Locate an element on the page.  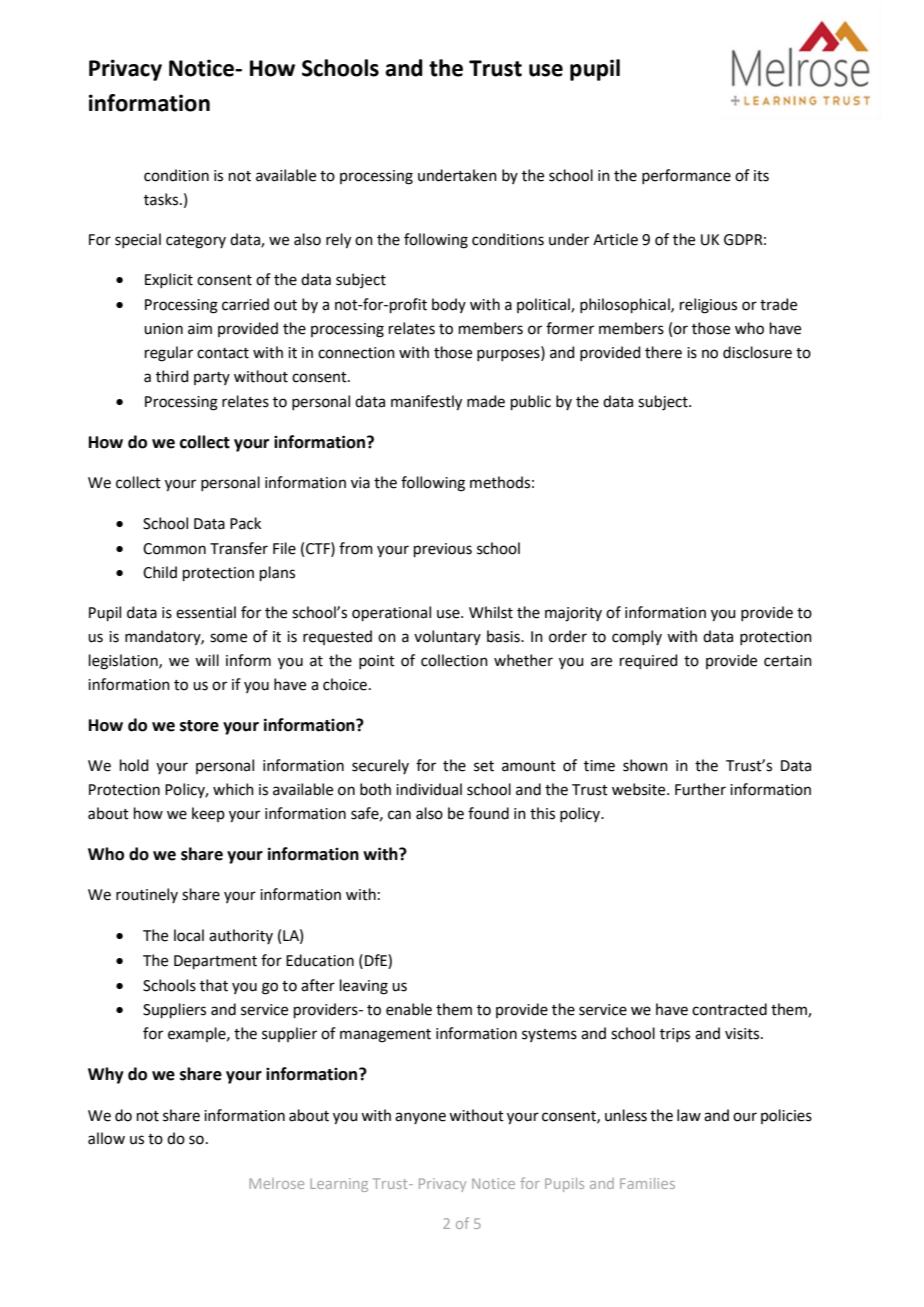
there is located at coordinates (663, 352).
